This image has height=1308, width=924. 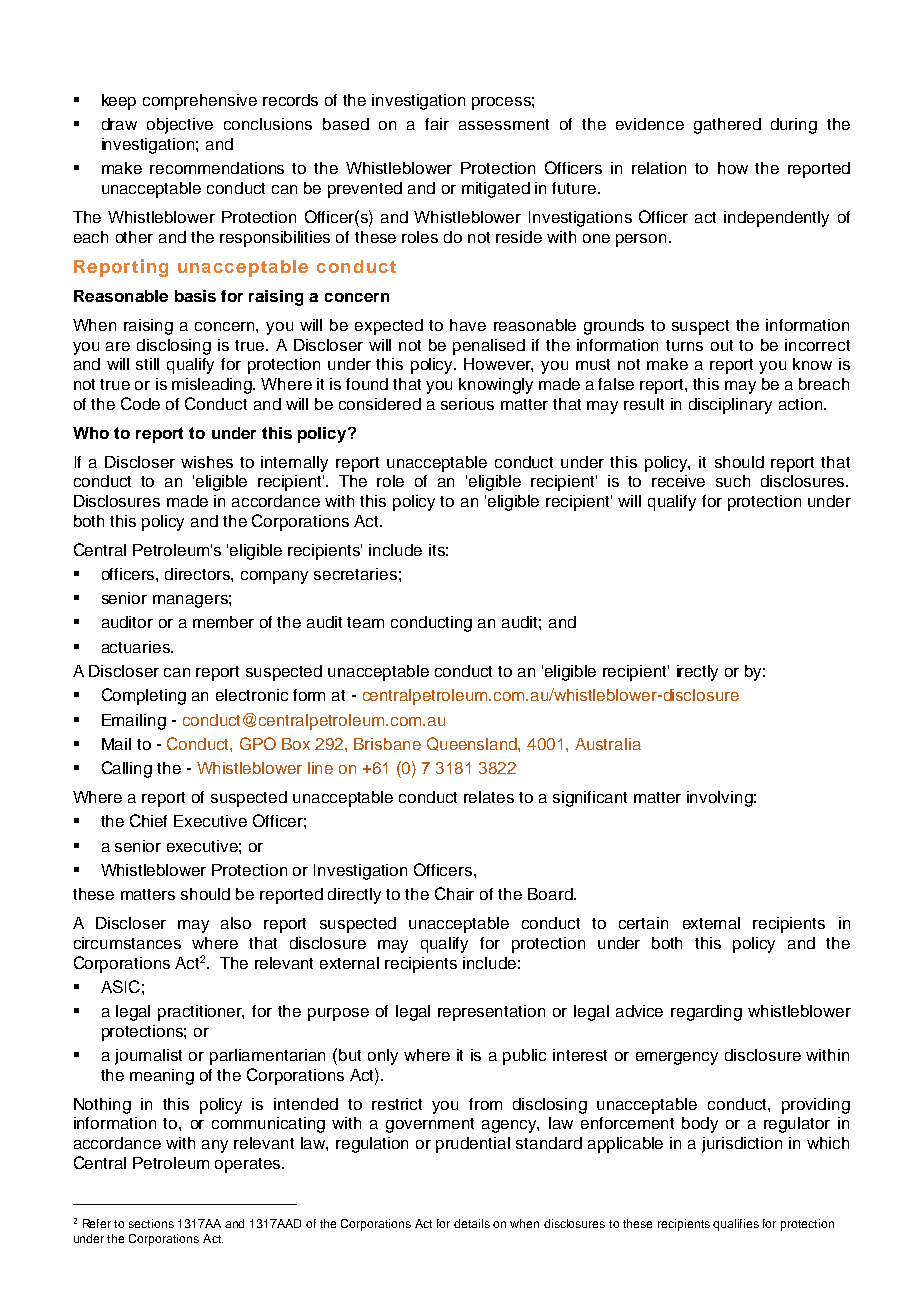 I want to click on sections, so click(x=151, y=1223).
